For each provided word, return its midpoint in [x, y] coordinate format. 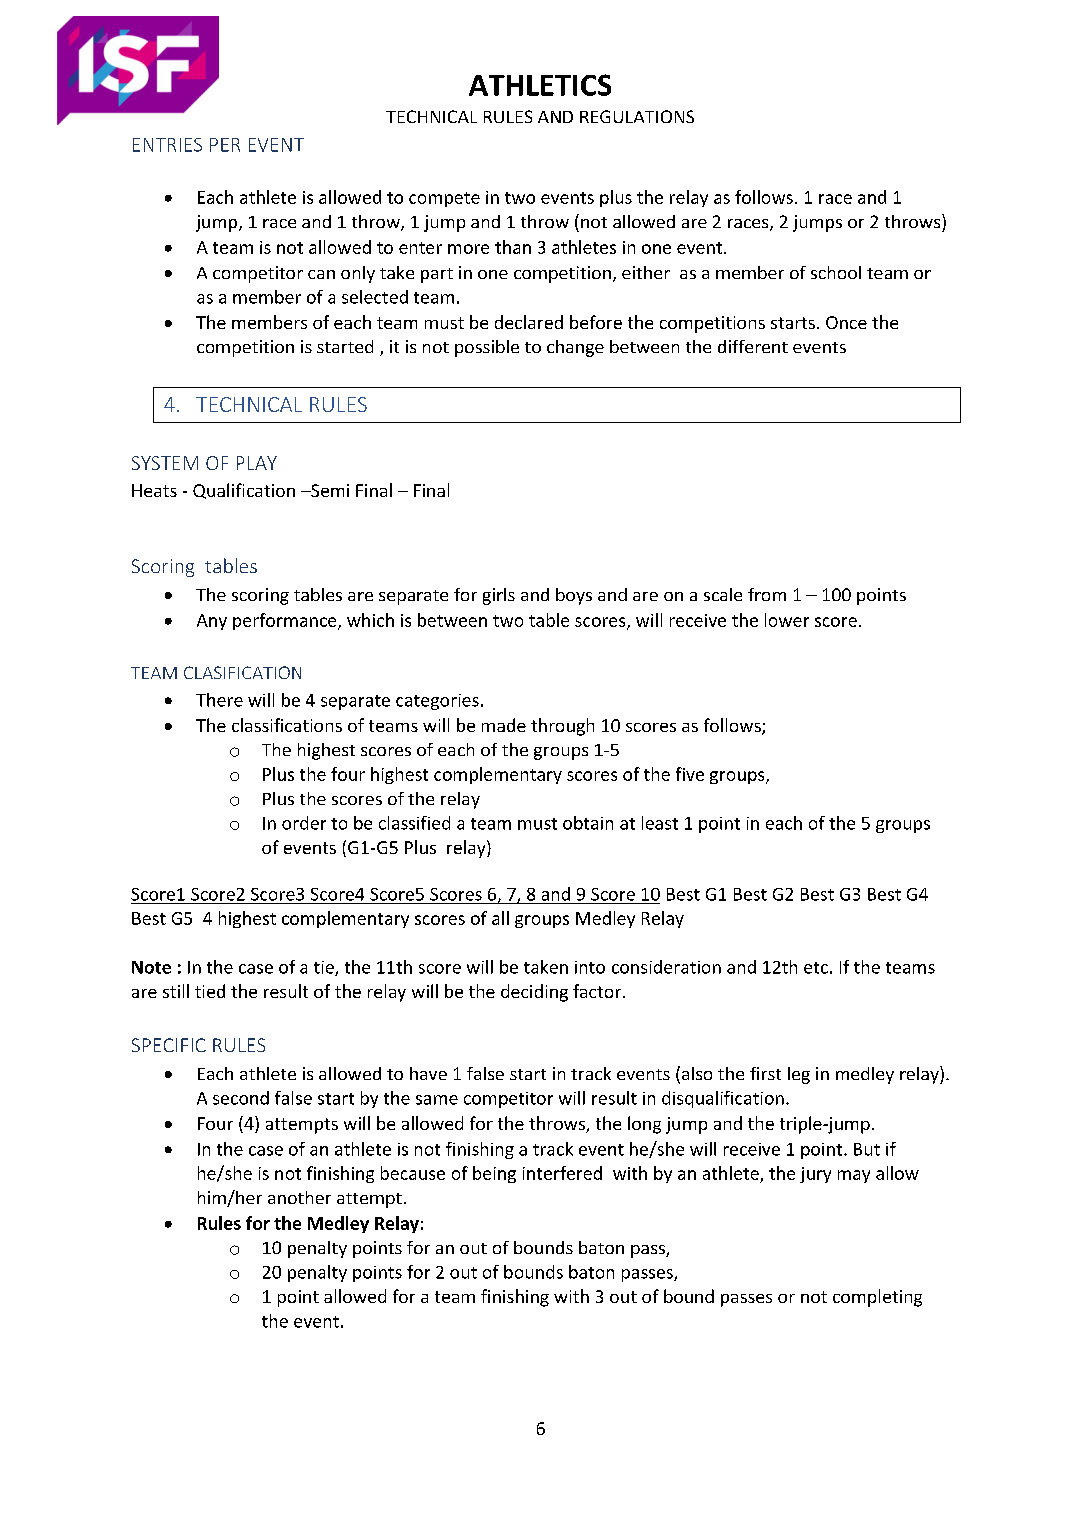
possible [487, 348]
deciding [534, 993]
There [219, 700]
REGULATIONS [637, 116]
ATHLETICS [540, 85]
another [299, 1197]
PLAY [257, 463]
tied [210, 991]
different [753, 346]
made [504, 725]
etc [816, 968]
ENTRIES [167, 145]
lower [787, 620]
